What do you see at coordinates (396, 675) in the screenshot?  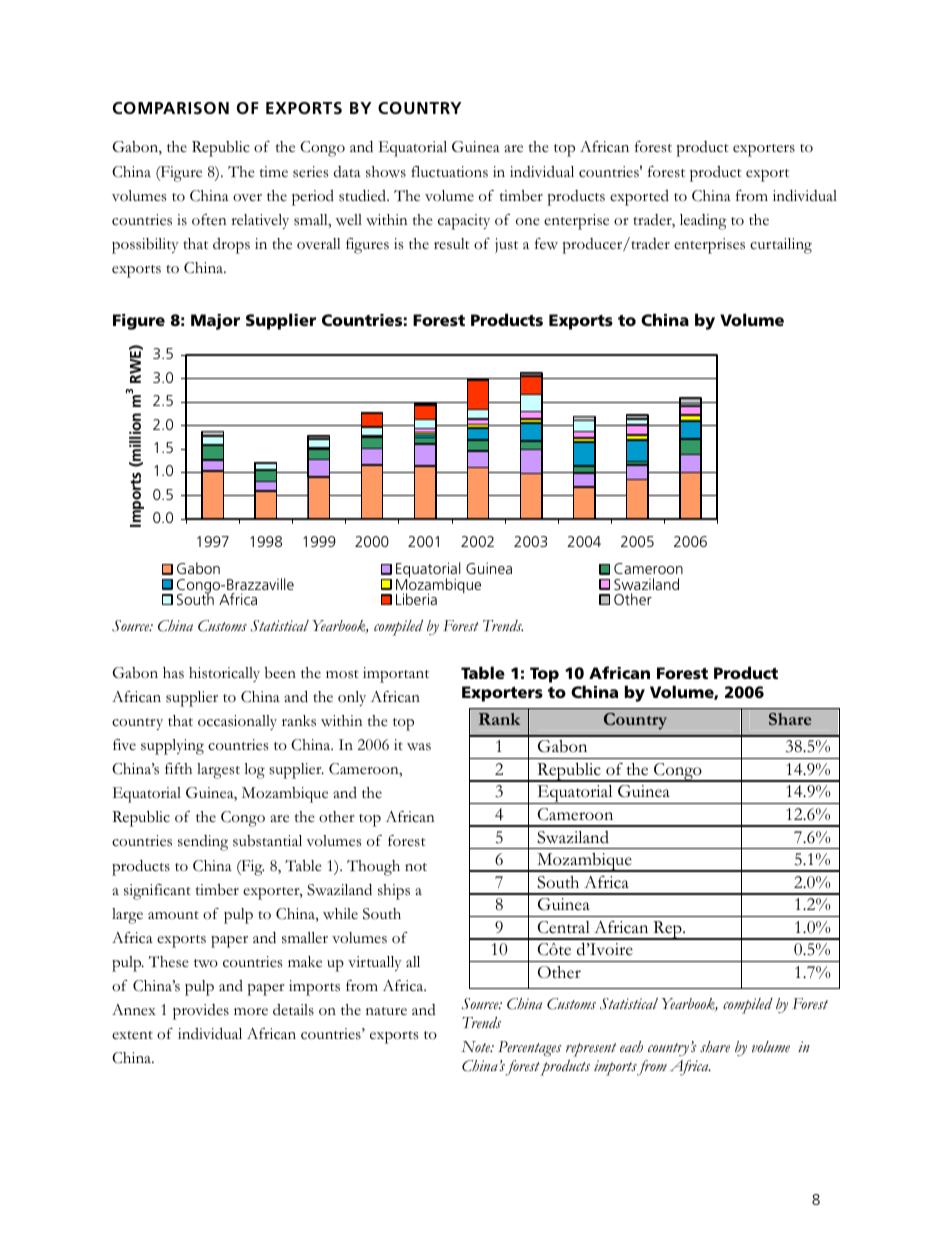 I see `important` at bounding box center [396, 675].
